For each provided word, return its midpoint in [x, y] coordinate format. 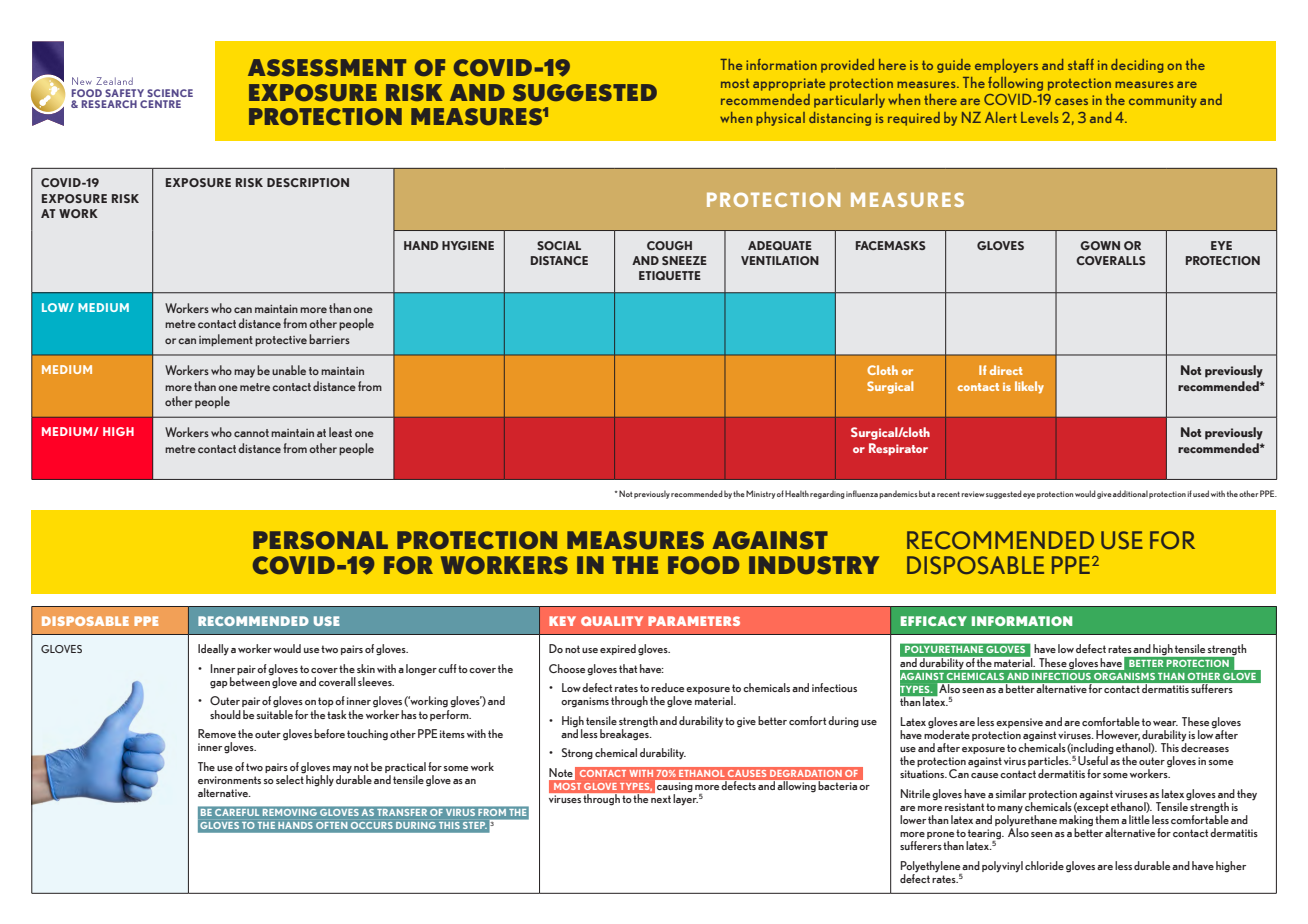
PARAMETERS [694, 621]
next [661, 799]
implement [226, 340]
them [1107, 819]
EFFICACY [934, 621]
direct [1006, 370]
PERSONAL [320, 540]
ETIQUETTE [670, 275]
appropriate [789, 84]
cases [1071, 101]
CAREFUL [237, 812]
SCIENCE [170, 93]
